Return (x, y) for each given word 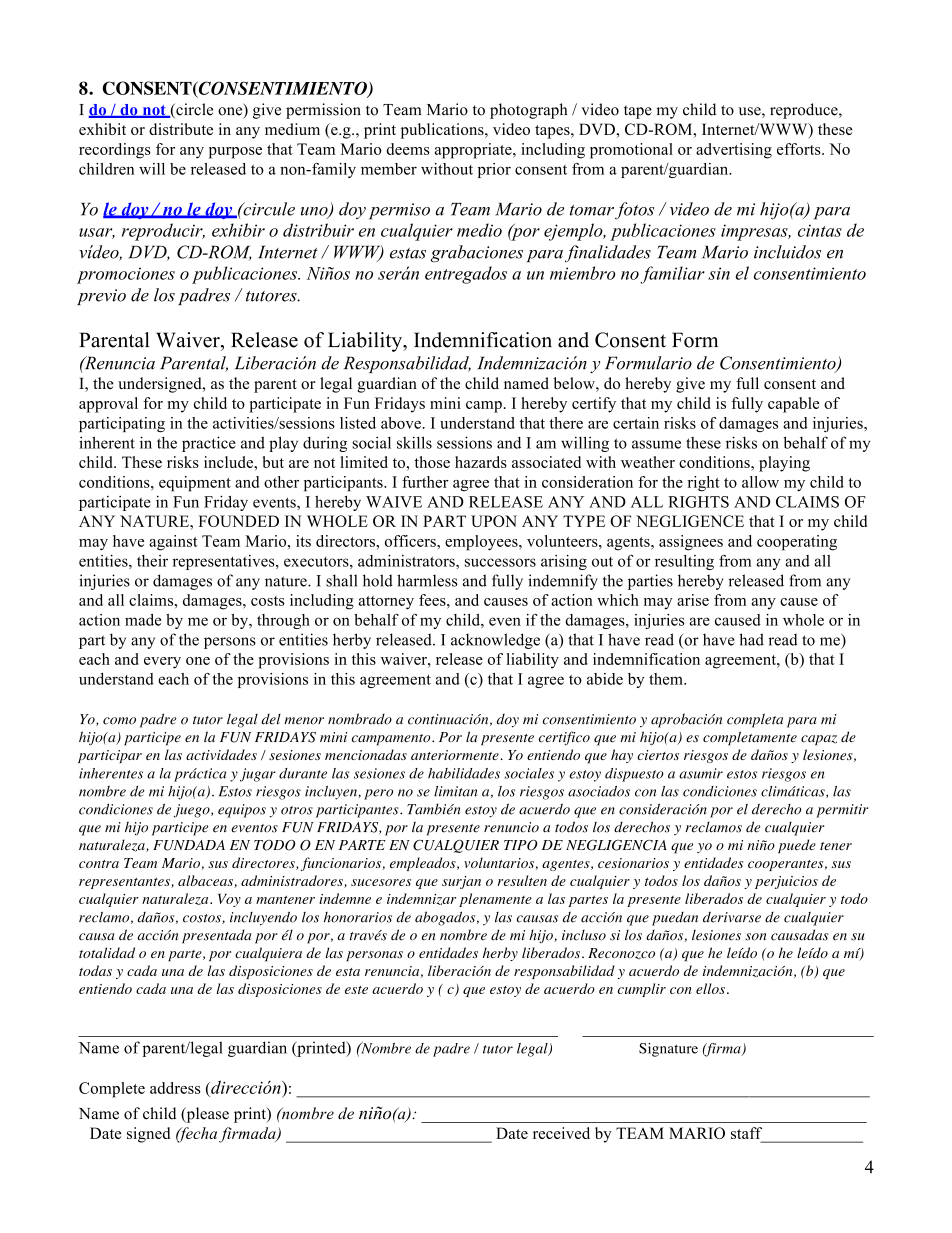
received (561, 1133)
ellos (710, 988)
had (751, 639)
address (175, 1088)
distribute (181, 129)
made (143, 620)
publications (443, 131)
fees (433, 600)
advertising (734, 151)
